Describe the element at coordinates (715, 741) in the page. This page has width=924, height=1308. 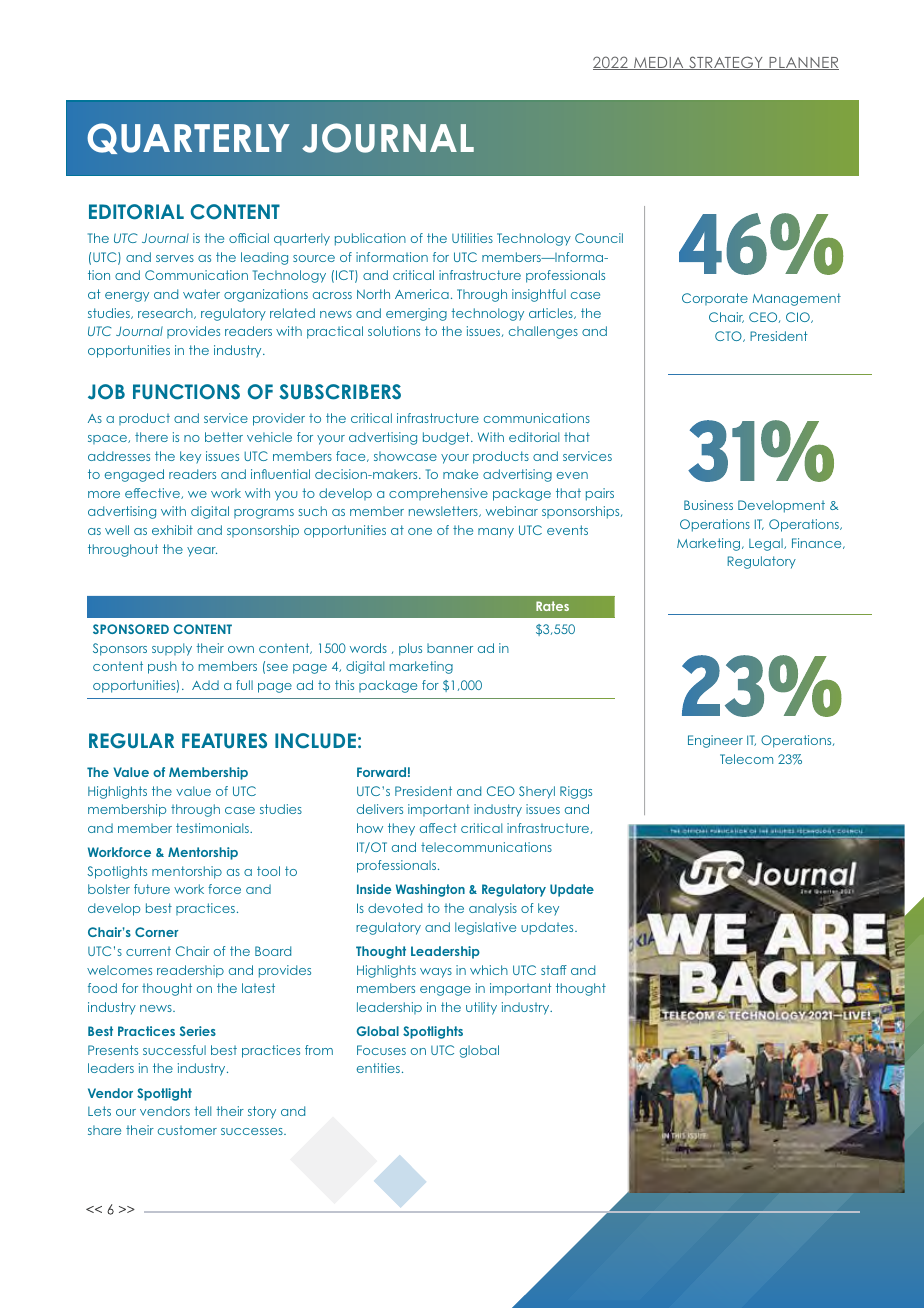
I see `Engineer` at that location.
